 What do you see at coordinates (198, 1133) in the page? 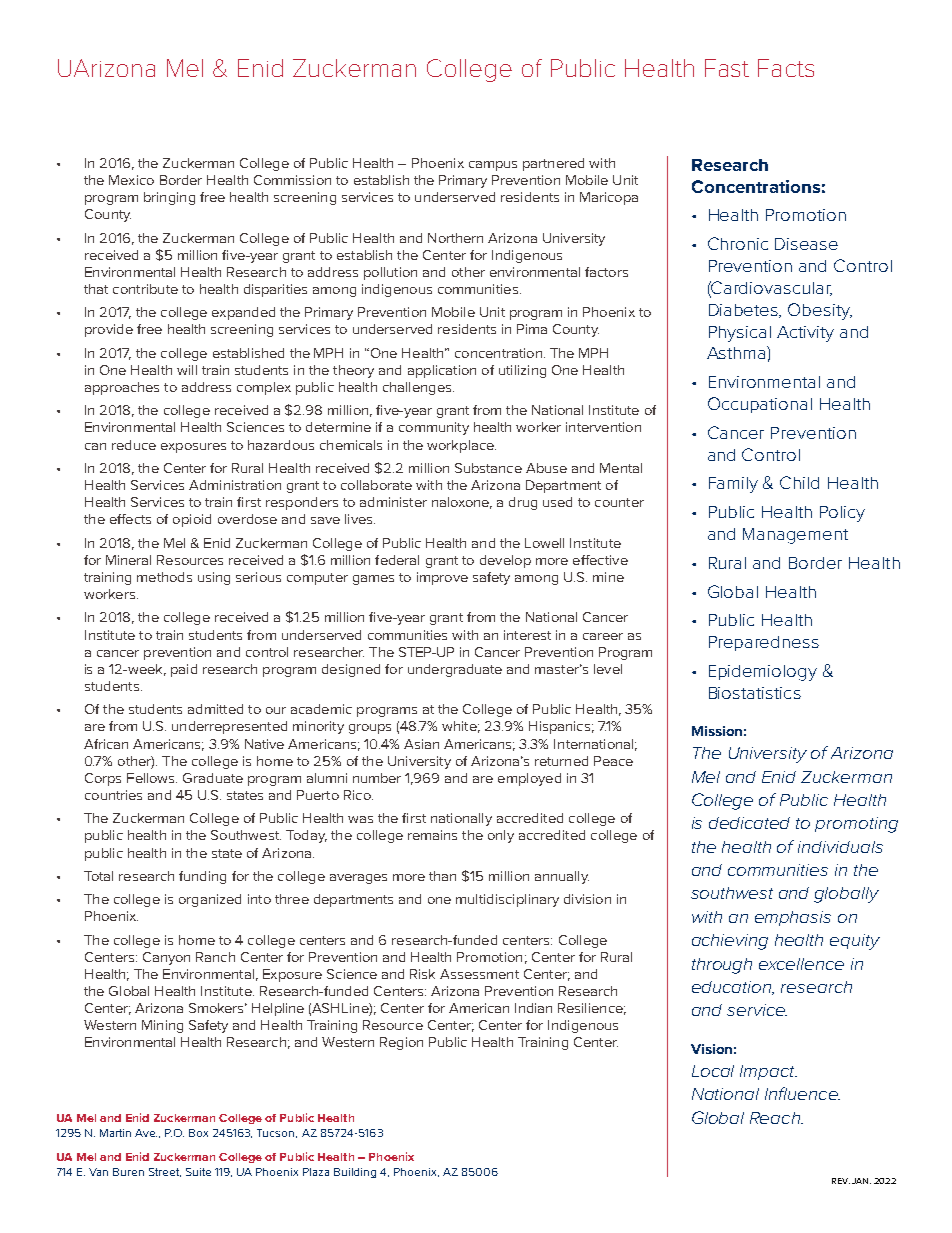
I see `Box` at bounding box center [198, 1133].
